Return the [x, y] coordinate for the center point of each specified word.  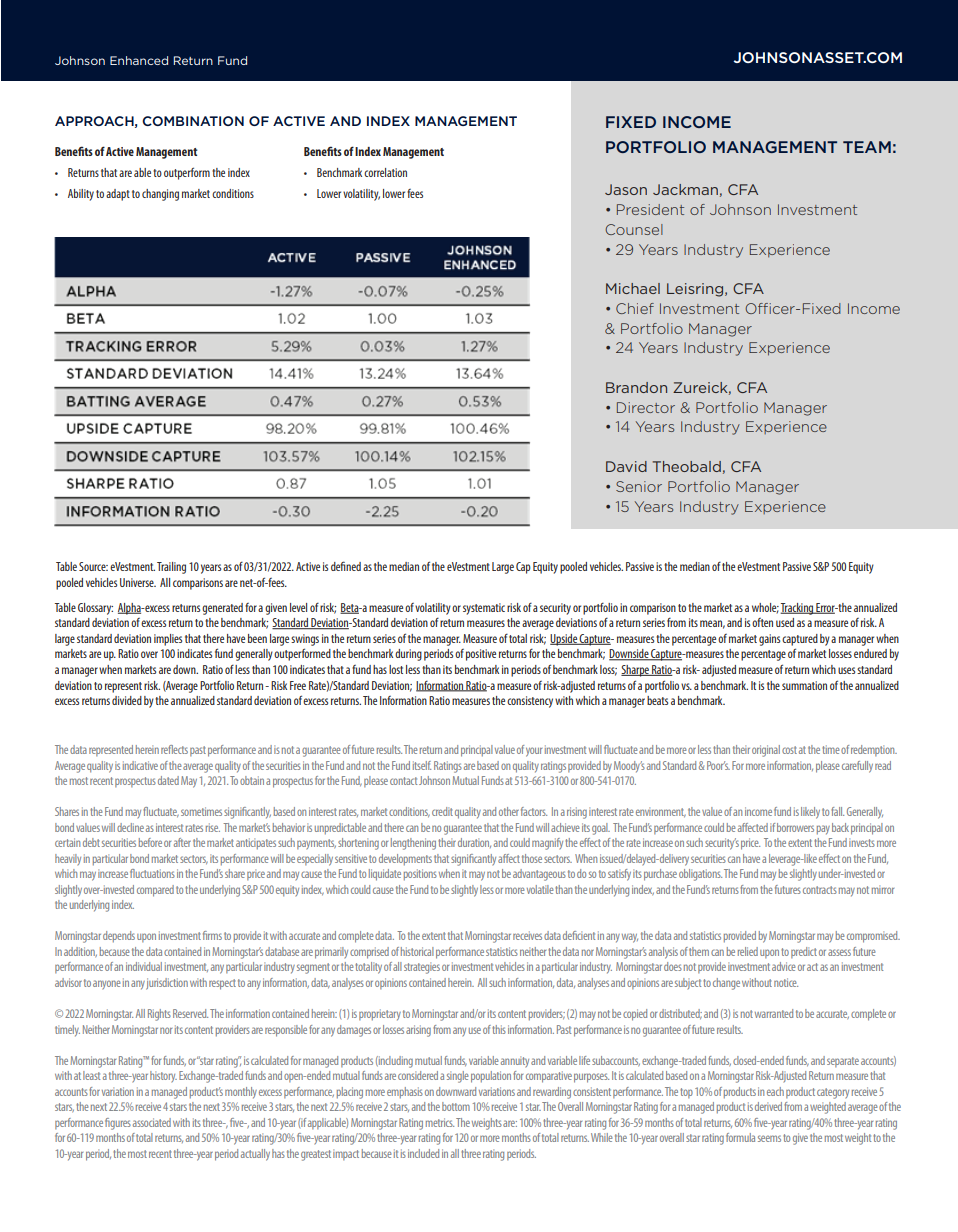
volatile [540, 889]
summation [804, 685]
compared [155, 891]
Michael [633, 288]
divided [127, 700]
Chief [635, 308]
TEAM [867, 147]
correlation [385, 172]
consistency [530, 702]
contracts [820, 890]
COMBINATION [193, 121]
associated [150, 1122]
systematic [484, 609]
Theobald [687, 466]
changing [160, 195]
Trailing [171, 568]
